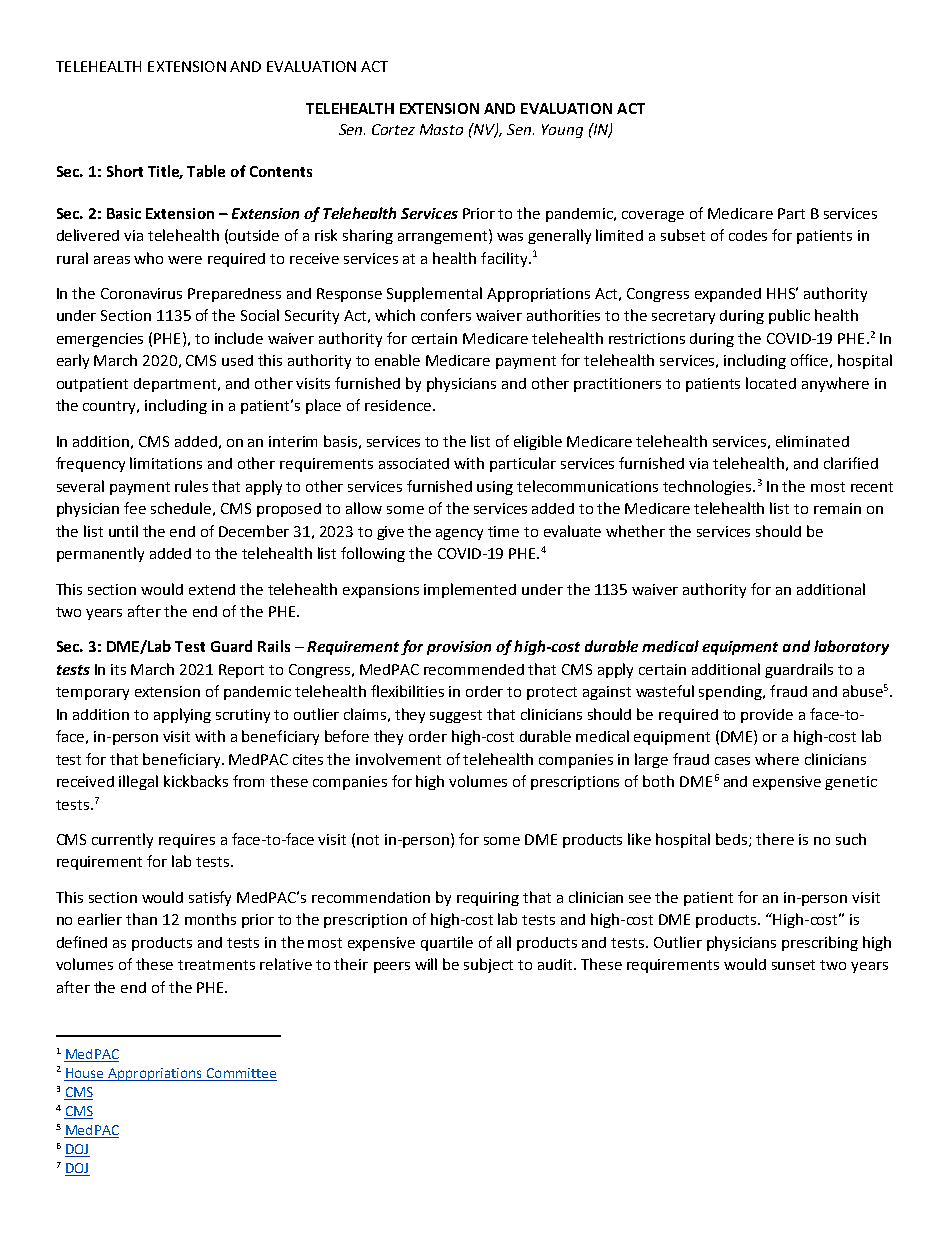 The width and height of the image is (952, 1233). What do you see at coordinates (196, 781) in the image?
I see `kickbacks` at bounding box center [196, 781].
